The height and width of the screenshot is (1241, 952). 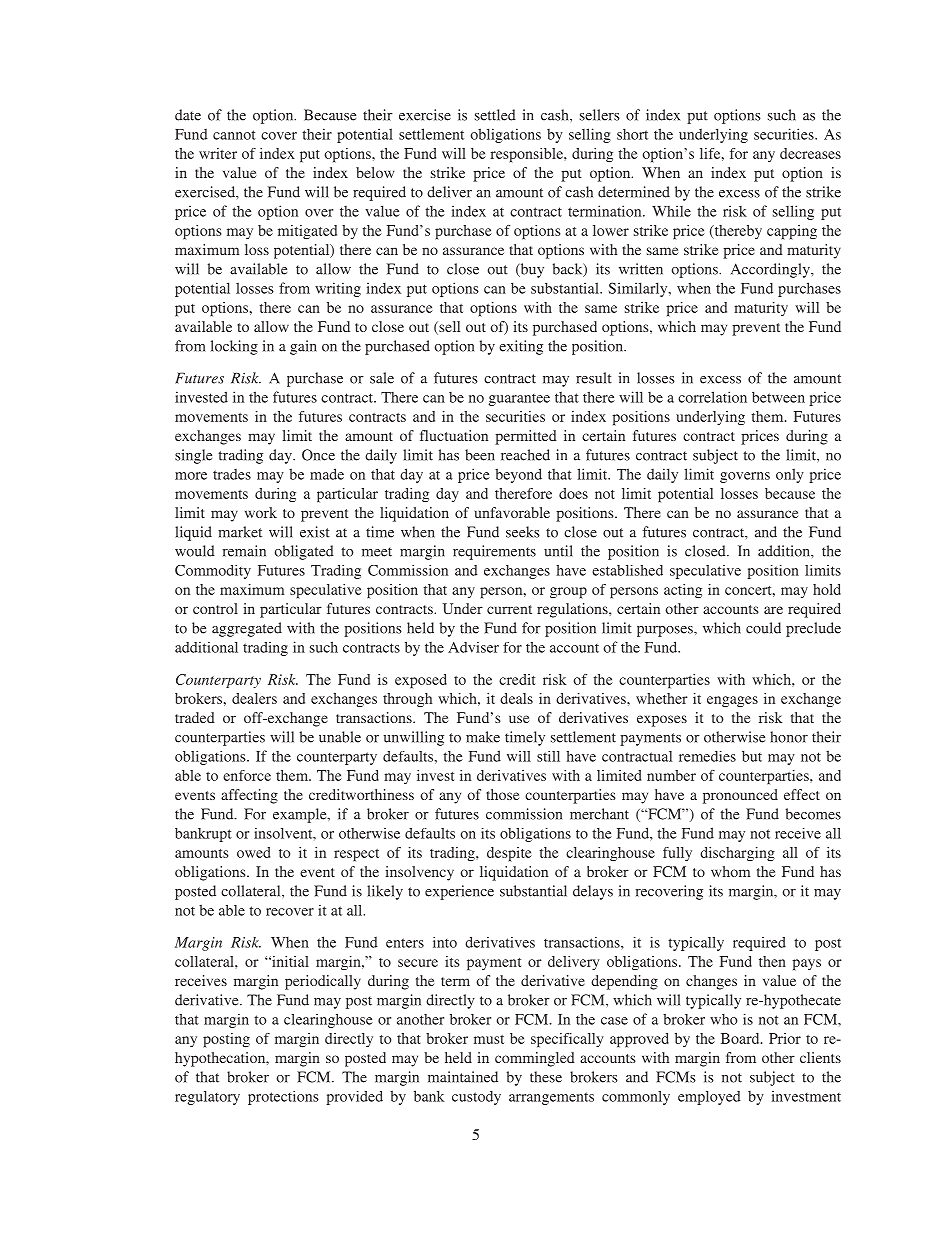 What do you see at coordinates (741, 1038) in the screenshot?
I see `Board` at bounding box center [741, 1038].
